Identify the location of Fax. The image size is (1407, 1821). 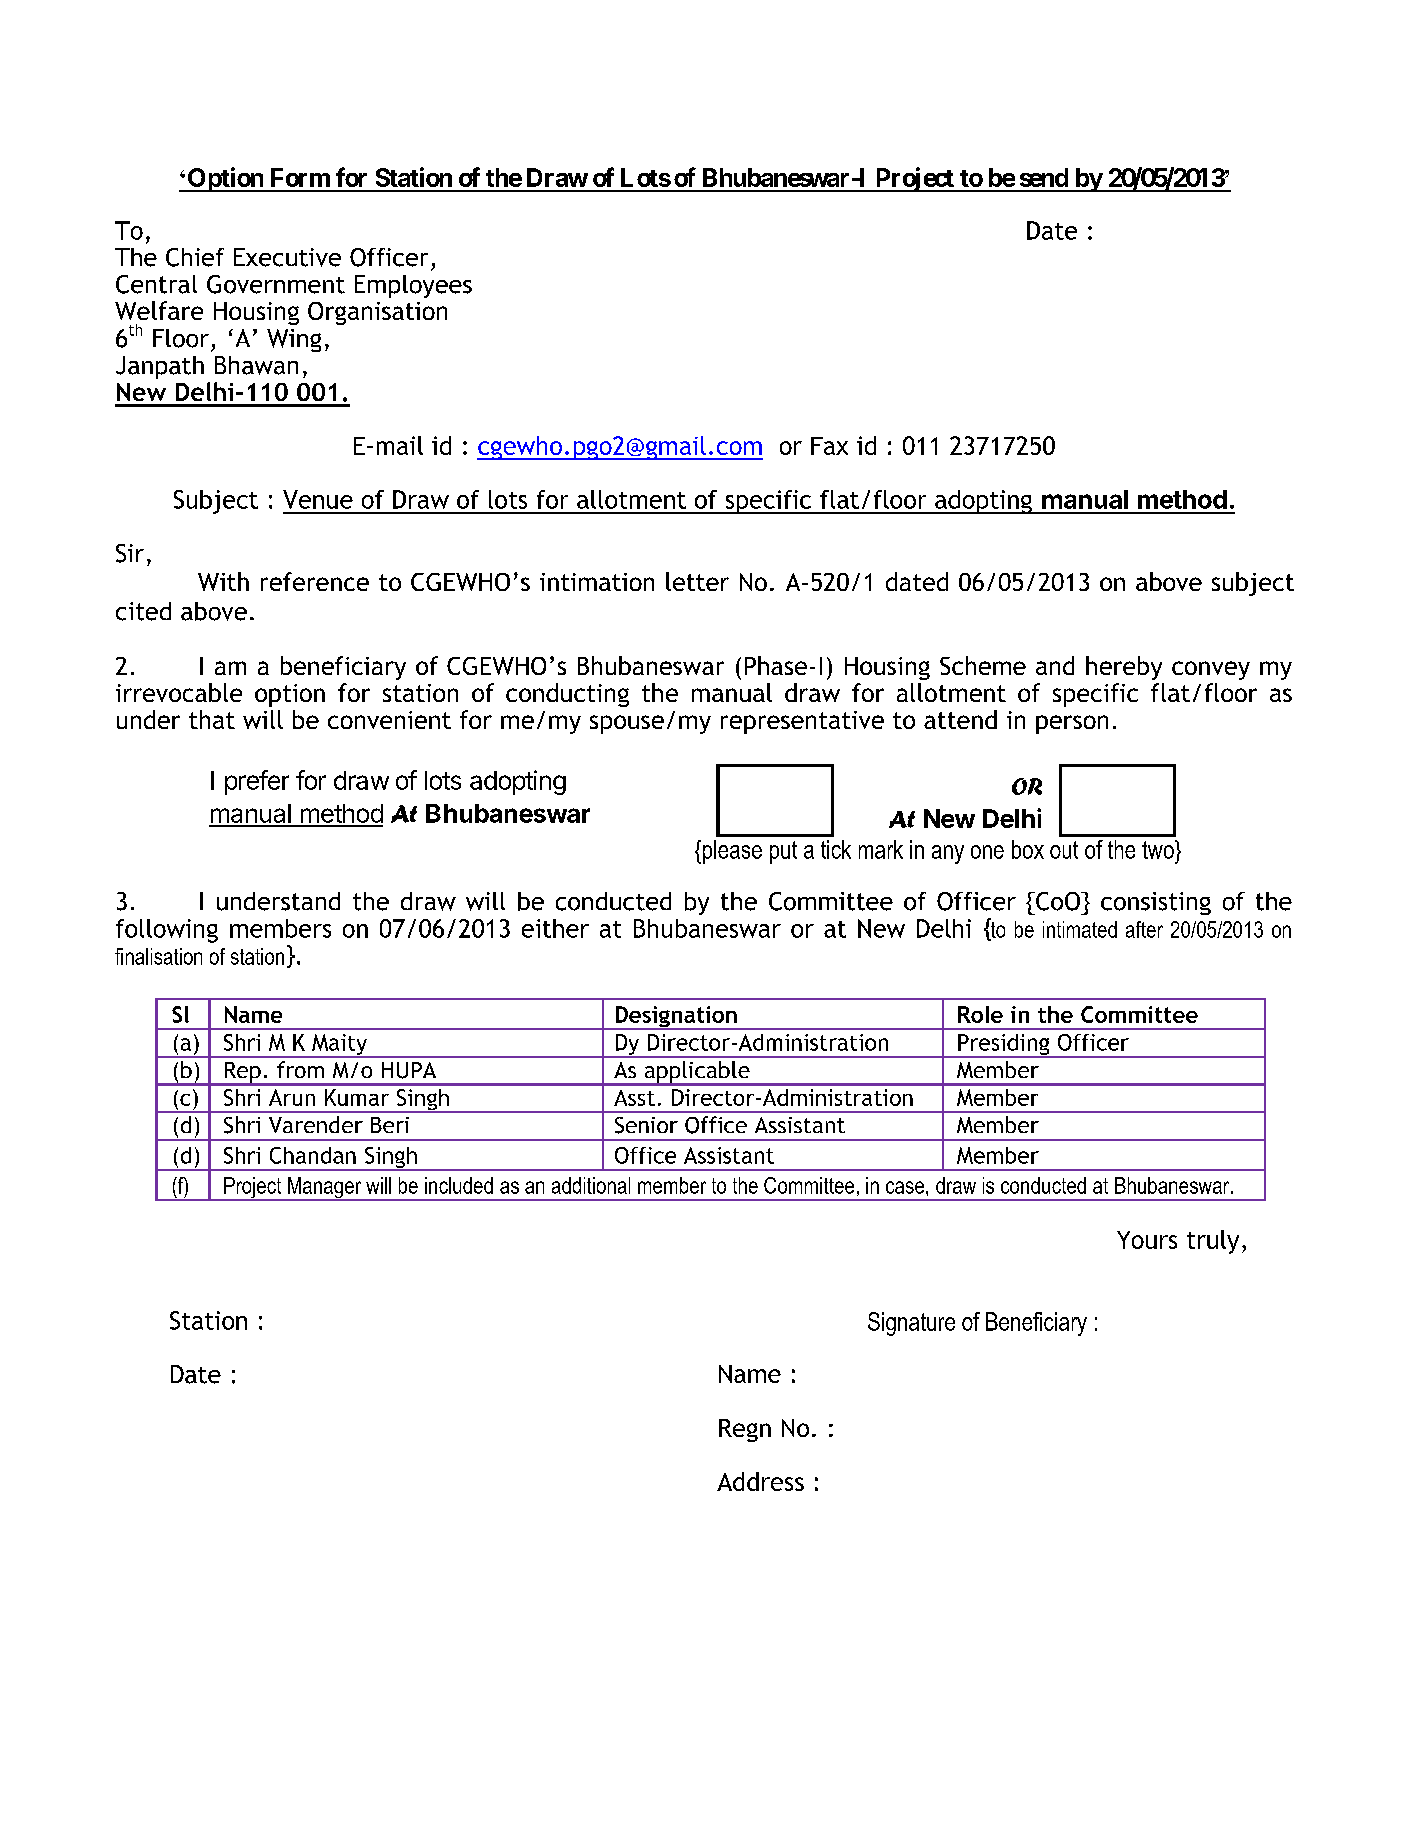
(829, 446).
